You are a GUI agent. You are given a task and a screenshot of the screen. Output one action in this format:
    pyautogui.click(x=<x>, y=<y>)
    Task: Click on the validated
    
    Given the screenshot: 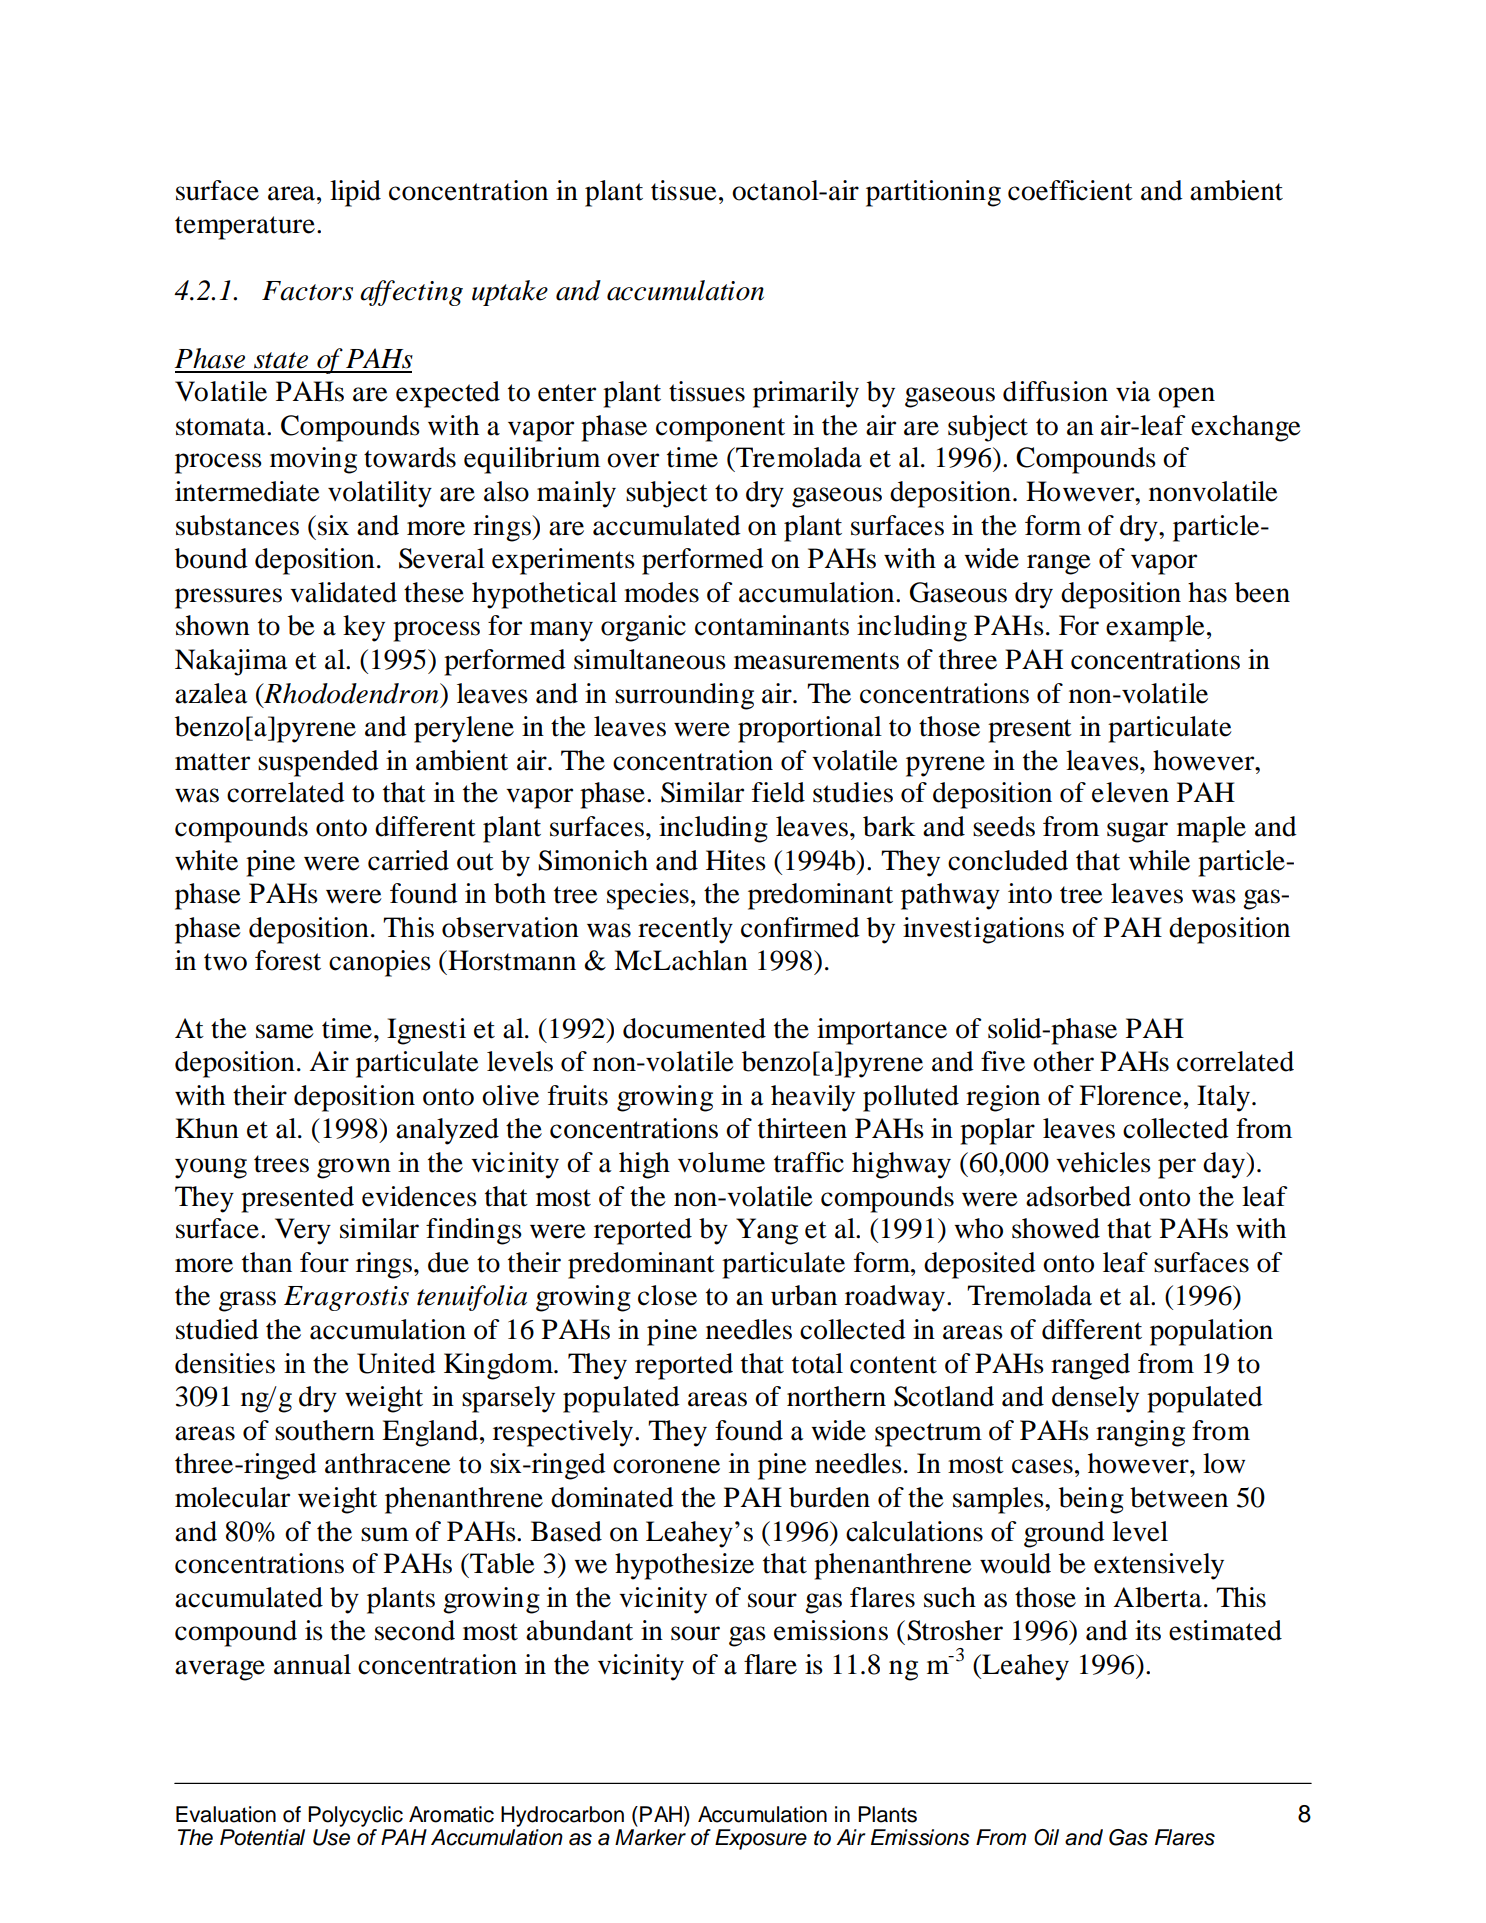 What is the action you would take?
    pyautogui.click(x=343, y=592)
